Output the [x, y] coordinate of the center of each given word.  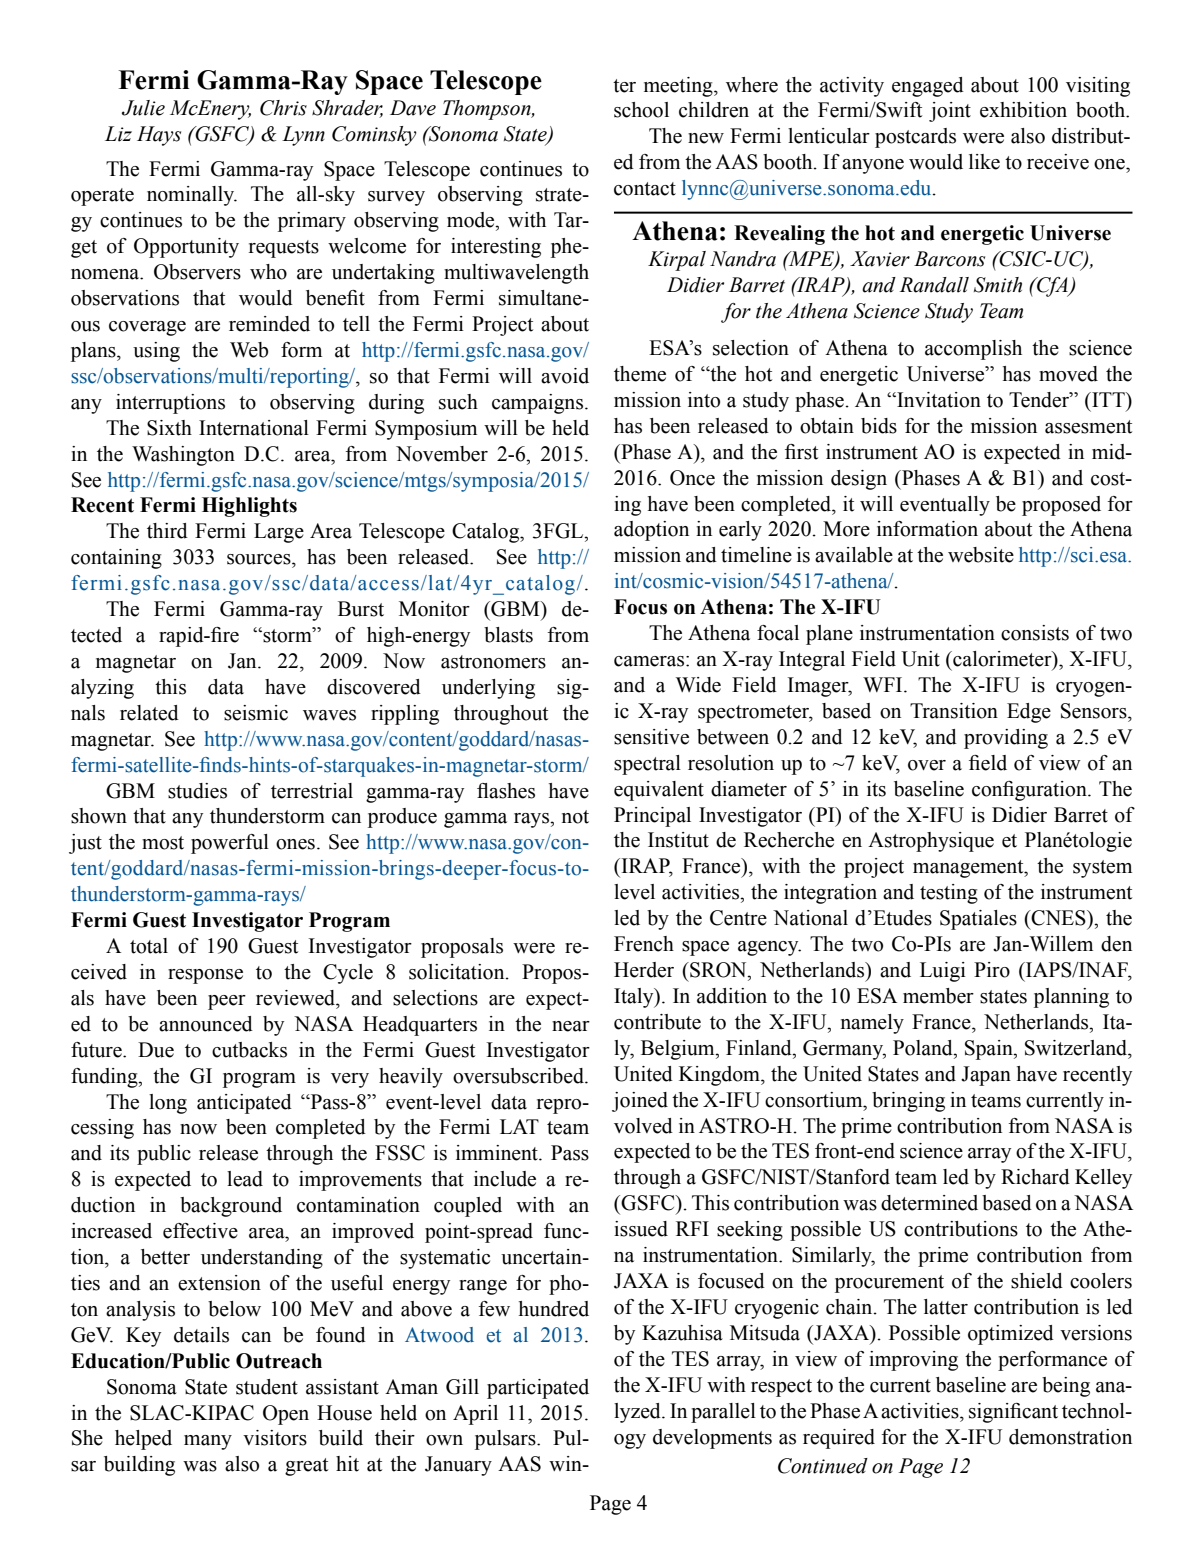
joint [950, 112]
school [641, 110]
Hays [159, 136]
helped [143, 1440]
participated [538, 1389]
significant [1013, 1413]
